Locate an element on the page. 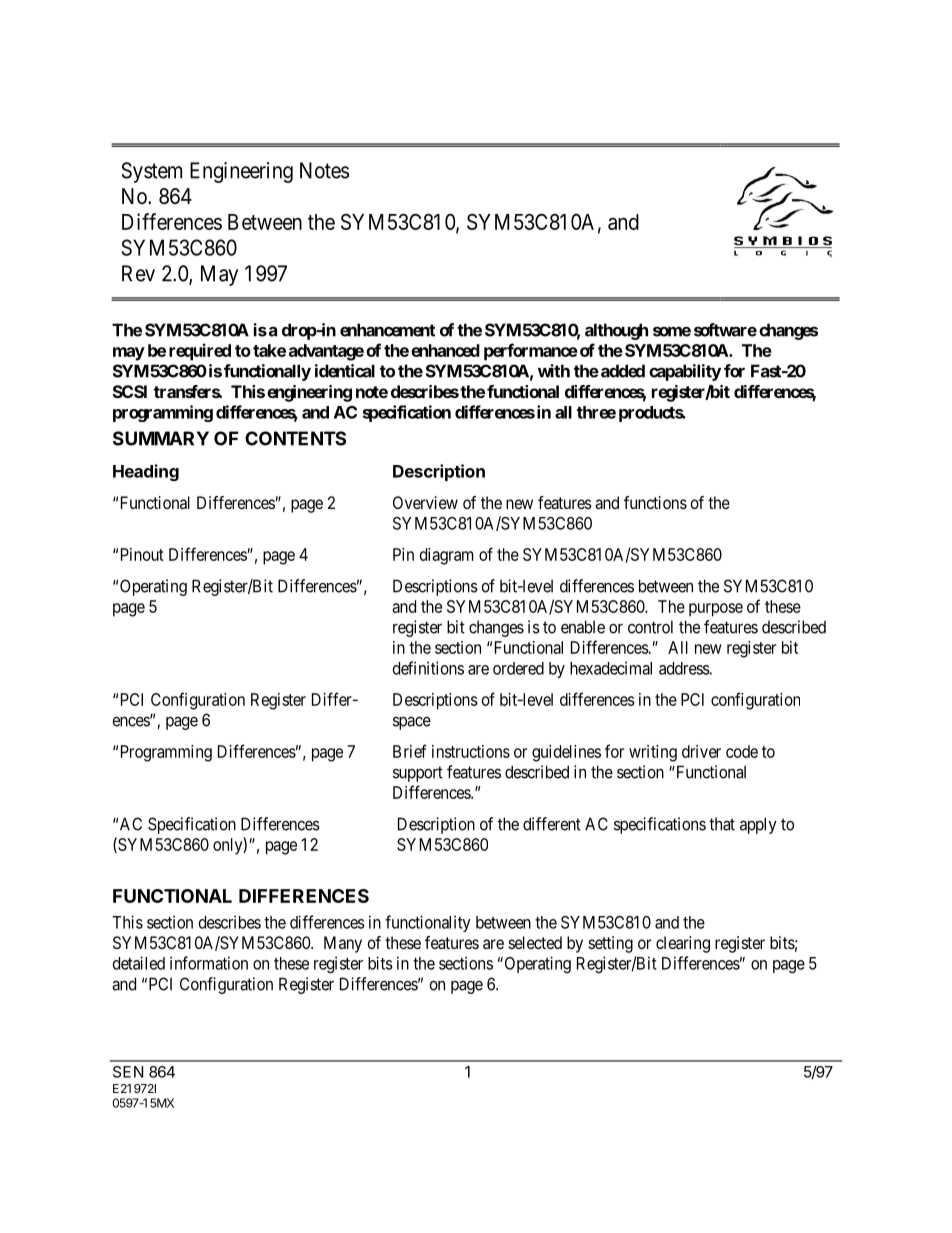 The width and height of the document is (952, 1233). Overview is located at coordinates (425, 502).
